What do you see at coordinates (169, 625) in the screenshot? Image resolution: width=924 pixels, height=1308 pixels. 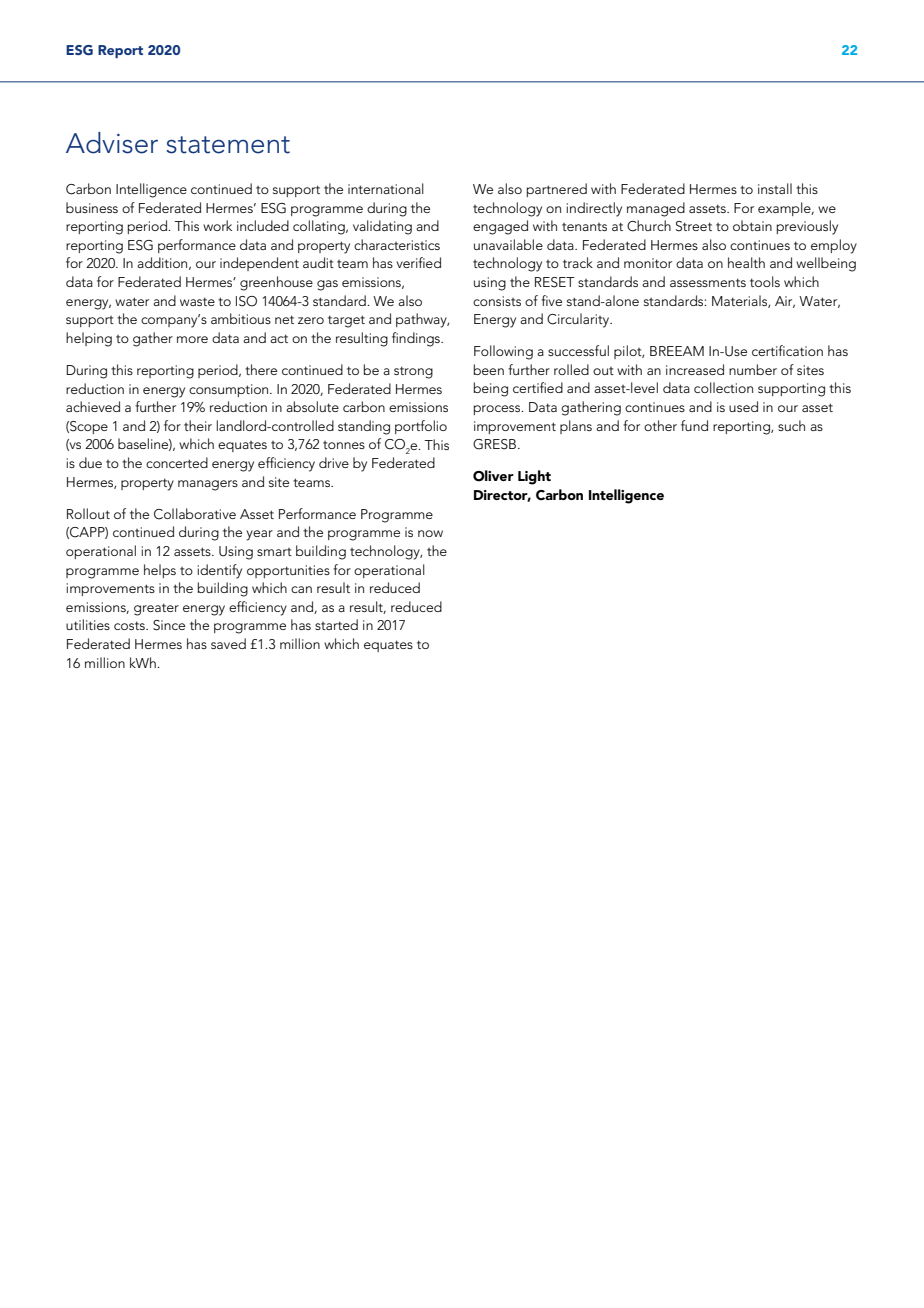 I see `Since` at bounding box center [169, 625].
